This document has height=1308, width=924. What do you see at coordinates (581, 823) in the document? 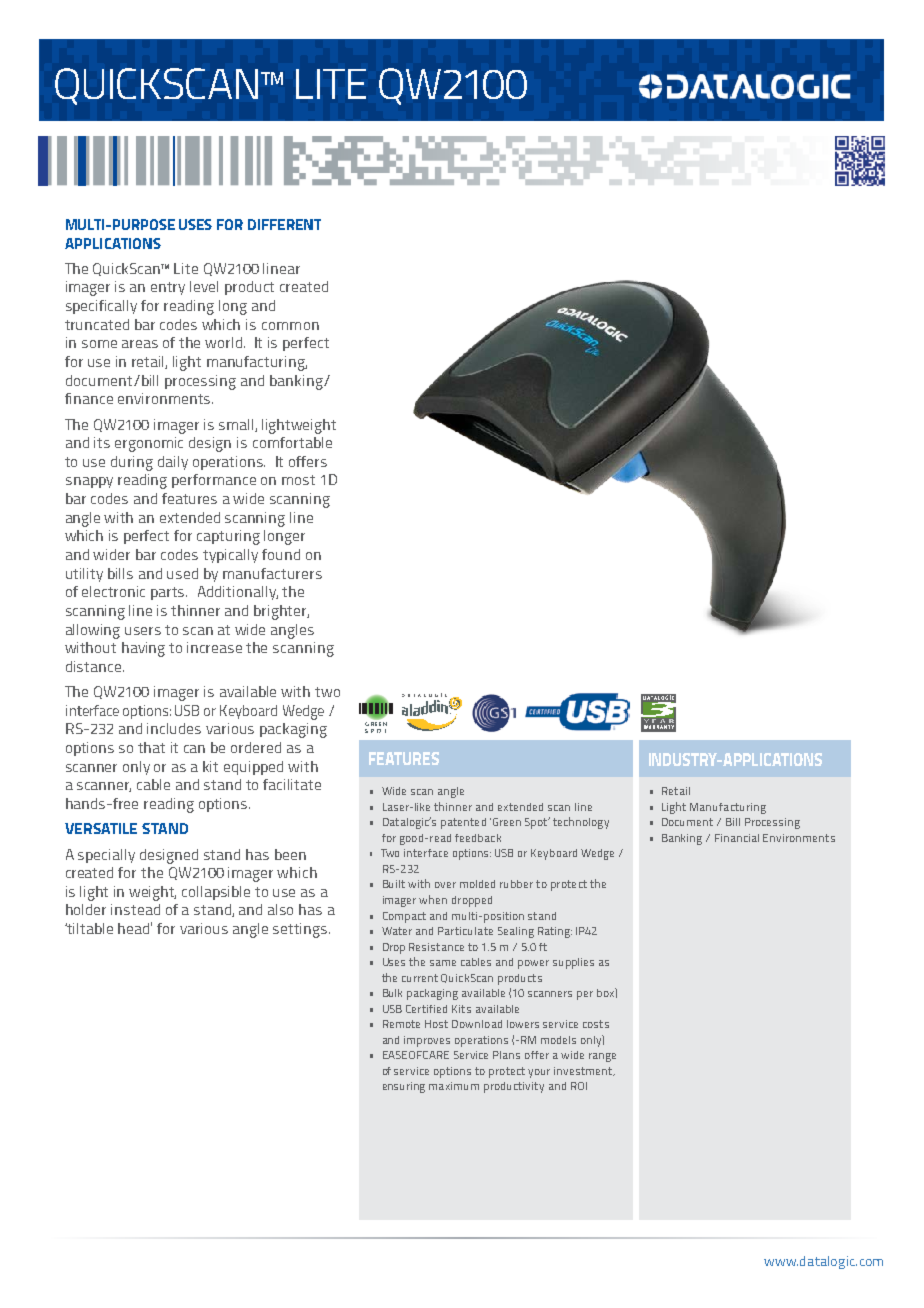
I see `technology` at bounding box center [581, 823].
